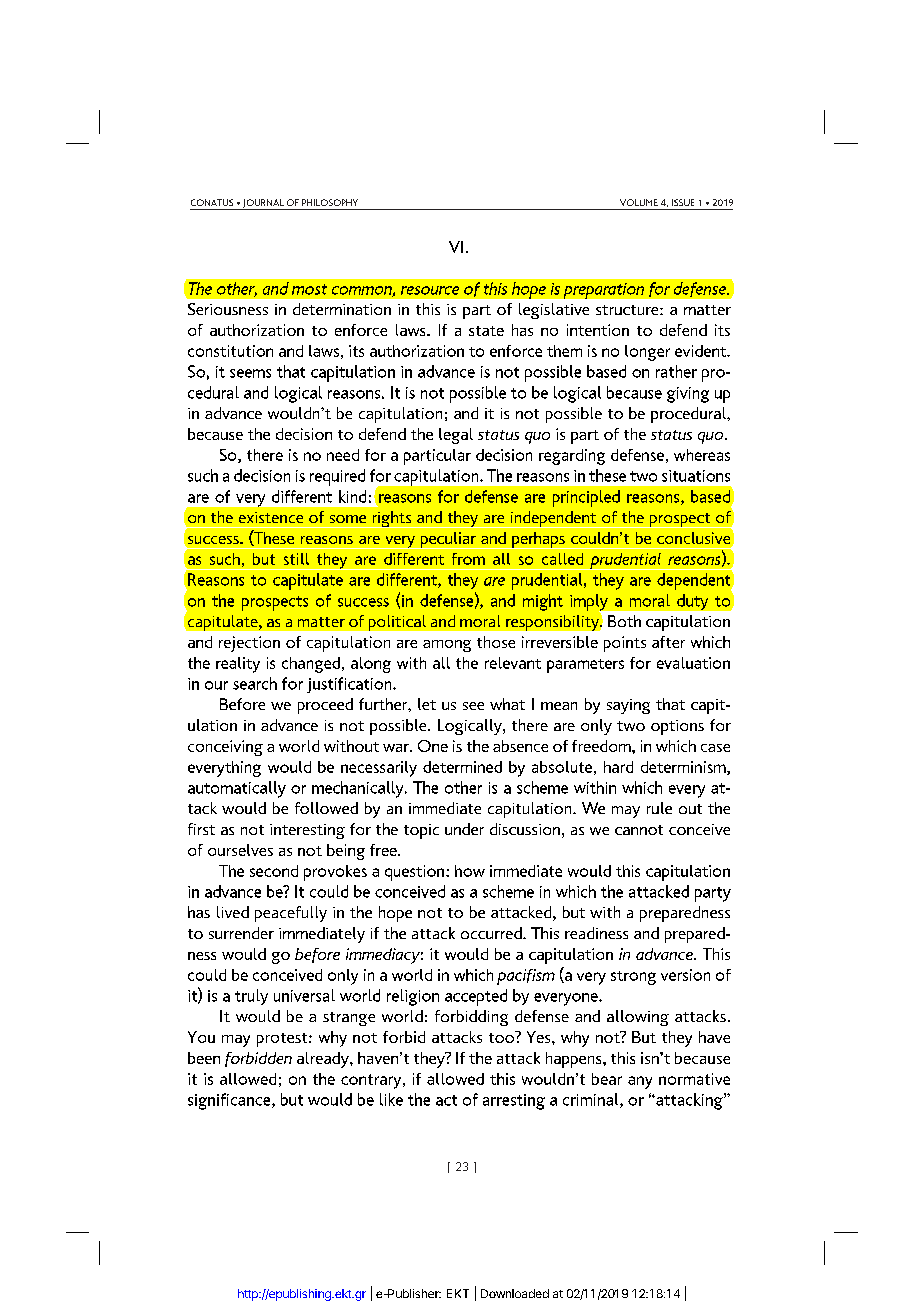 The height and width of the document is (1308, 924). Describe the element at coordinates (462, 767) in the document. I see `determined` at that location.
